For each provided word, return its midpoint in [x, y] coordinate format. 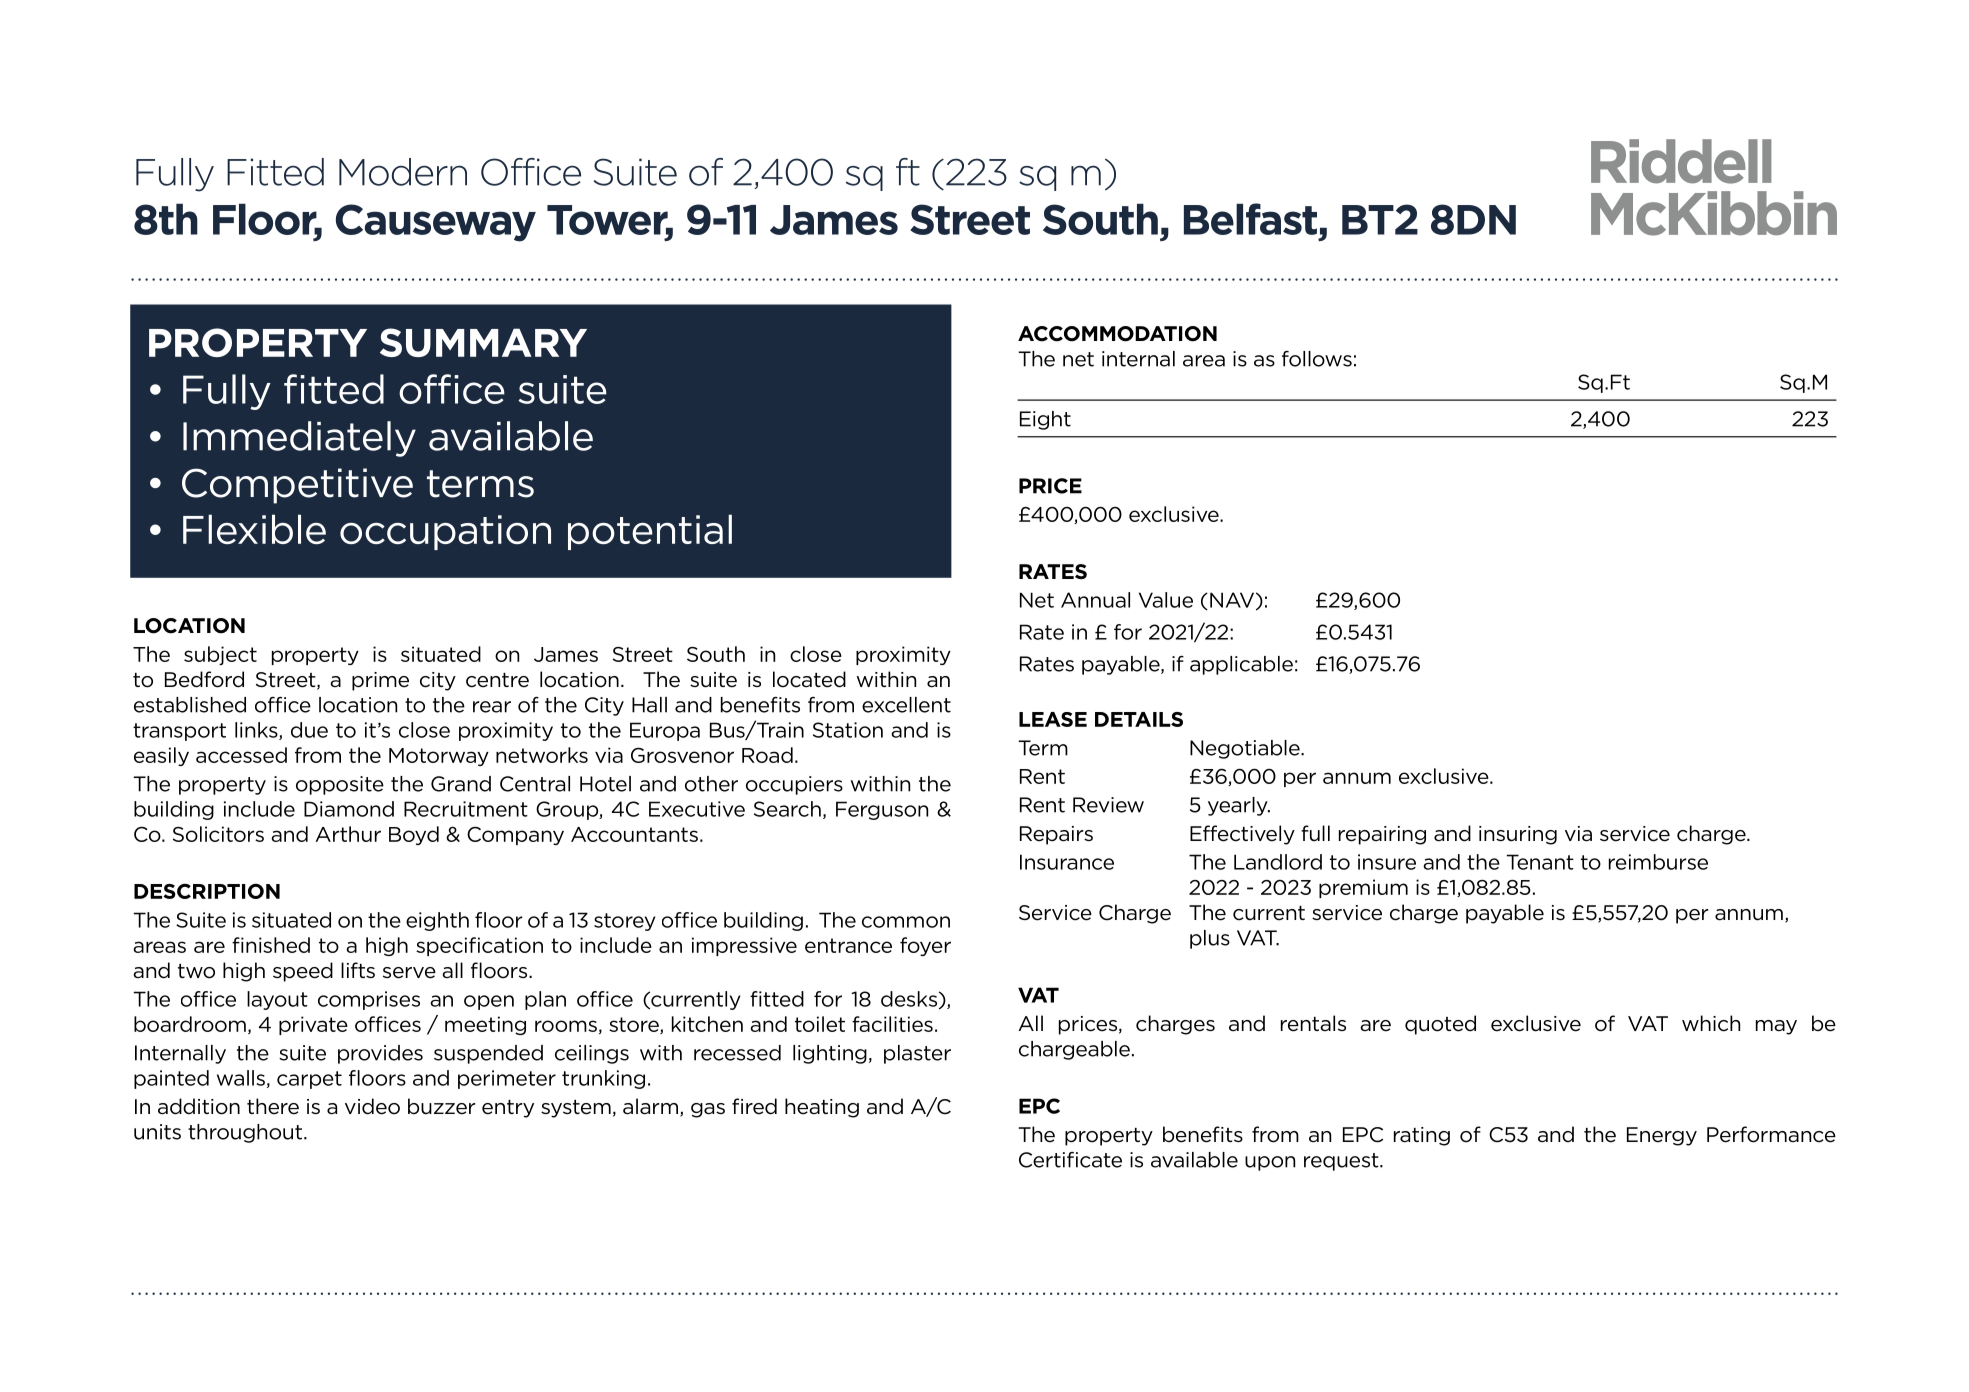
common [906, 922]
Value [1166, 600]
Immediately [299, 439]
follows [1317, 359]
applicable [1241, 665]
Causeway [436, 223]
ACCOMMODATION [1117, 334]
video [372, 1106]
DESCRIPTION [207, 891]
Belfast [1250, 219]
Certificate [1070, 1160]
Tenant [1540, 862]
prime [380, 681]
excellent [906, 705]
